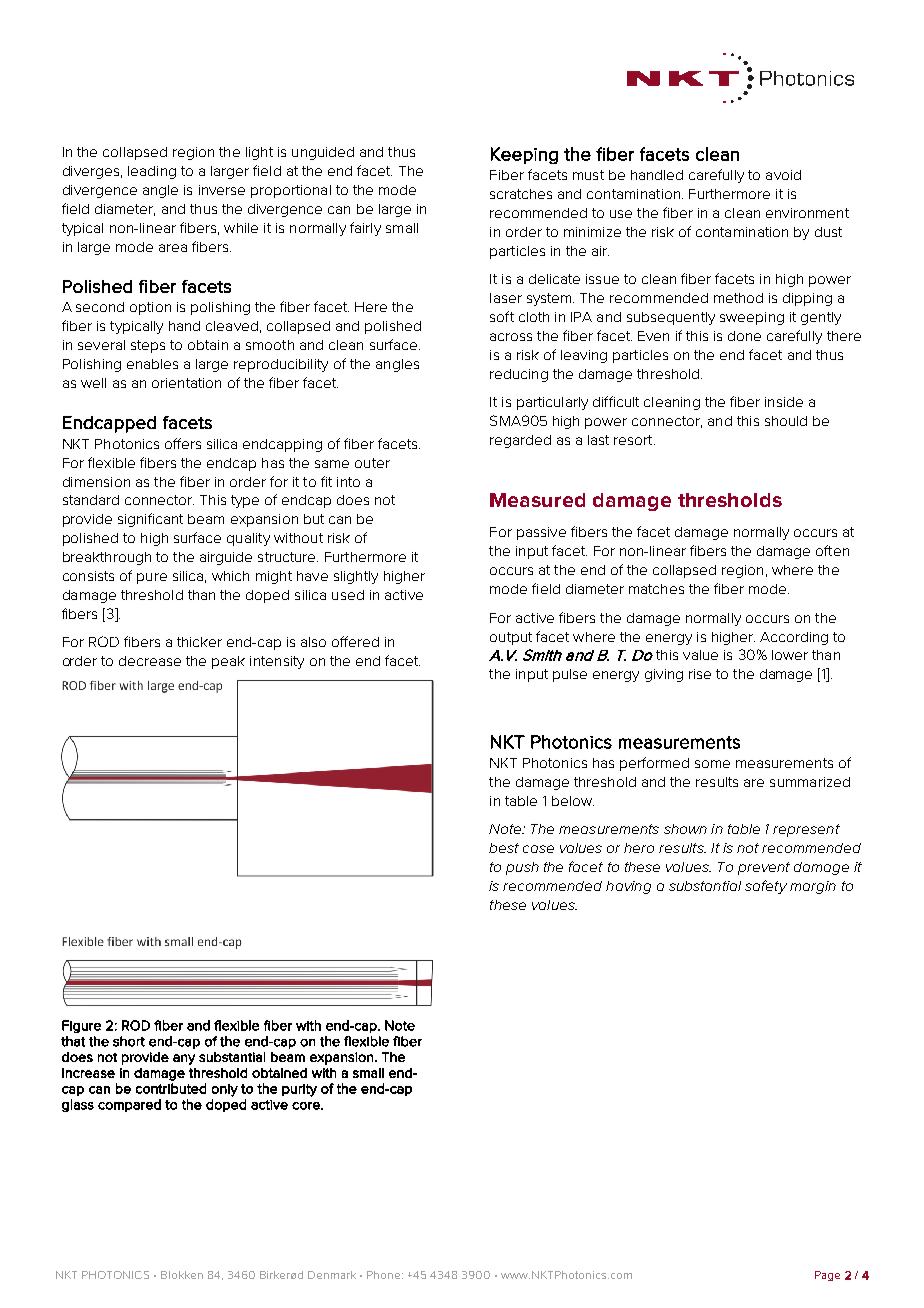  Describe the element at coordinates (783, 175) in the screenshot. I see `avoid` at that location.
